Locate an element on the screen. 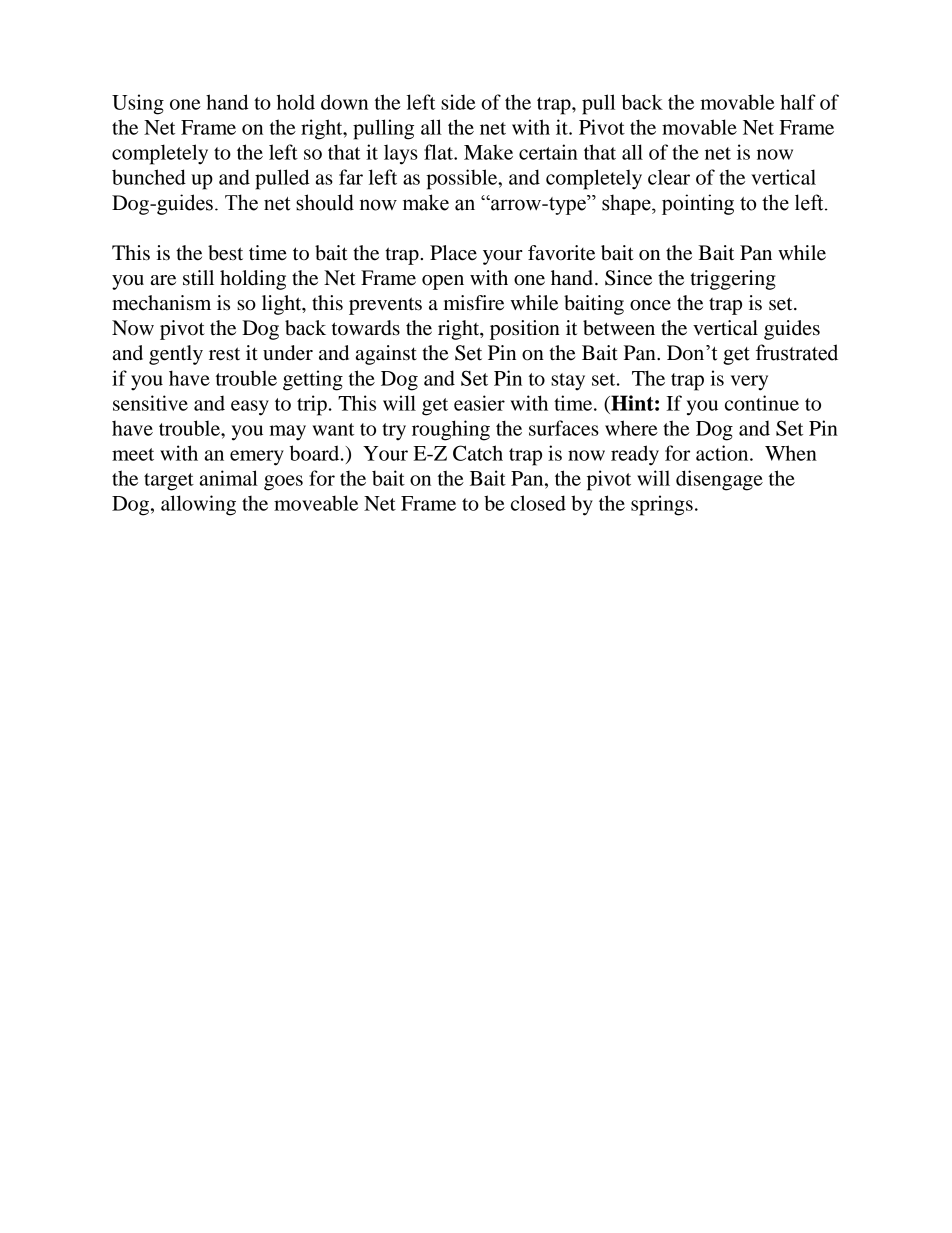  Place is located at coordinates (453, 253).
